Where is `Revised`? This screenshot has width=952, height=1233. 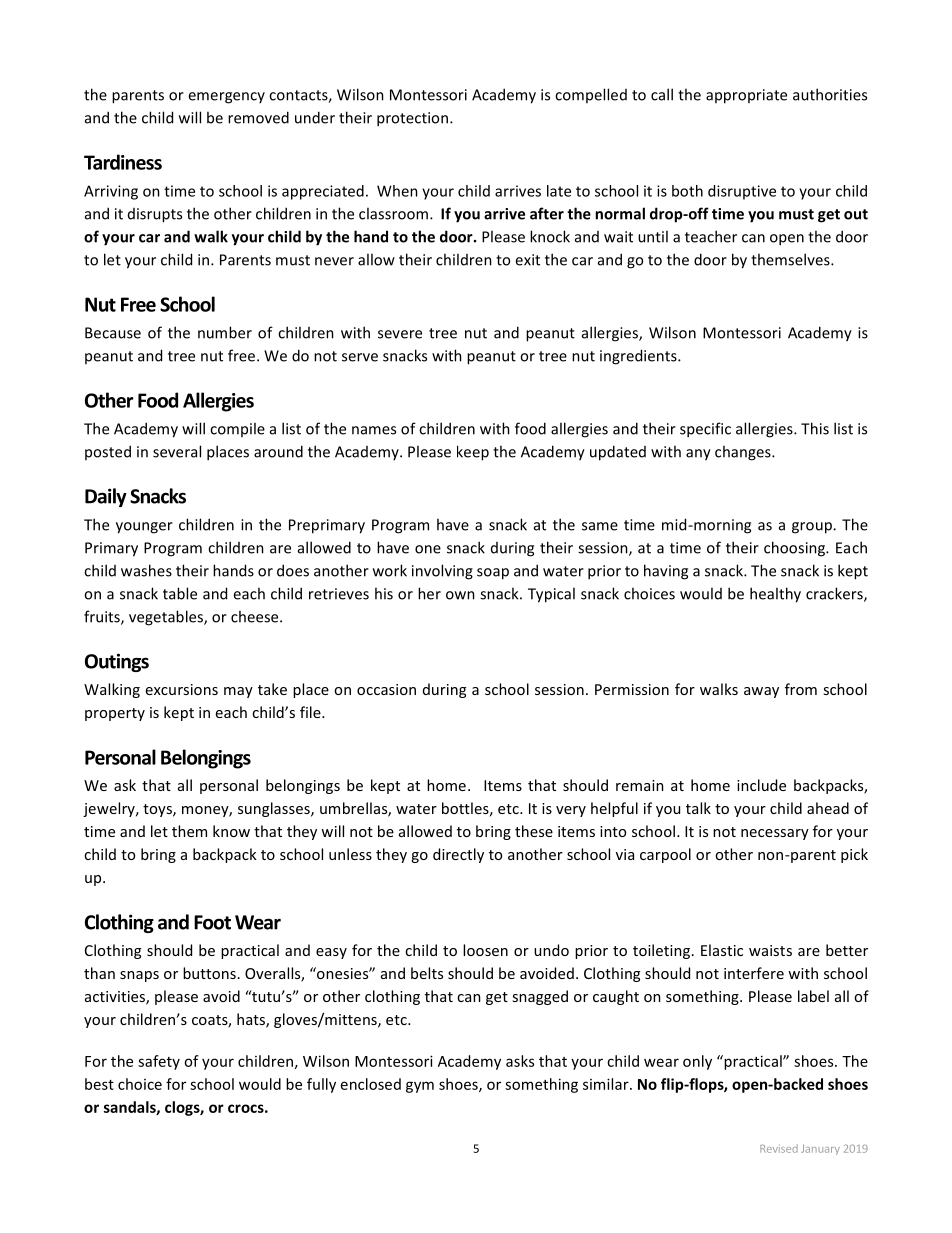 Revised is located at coordinates (779, 1148).
